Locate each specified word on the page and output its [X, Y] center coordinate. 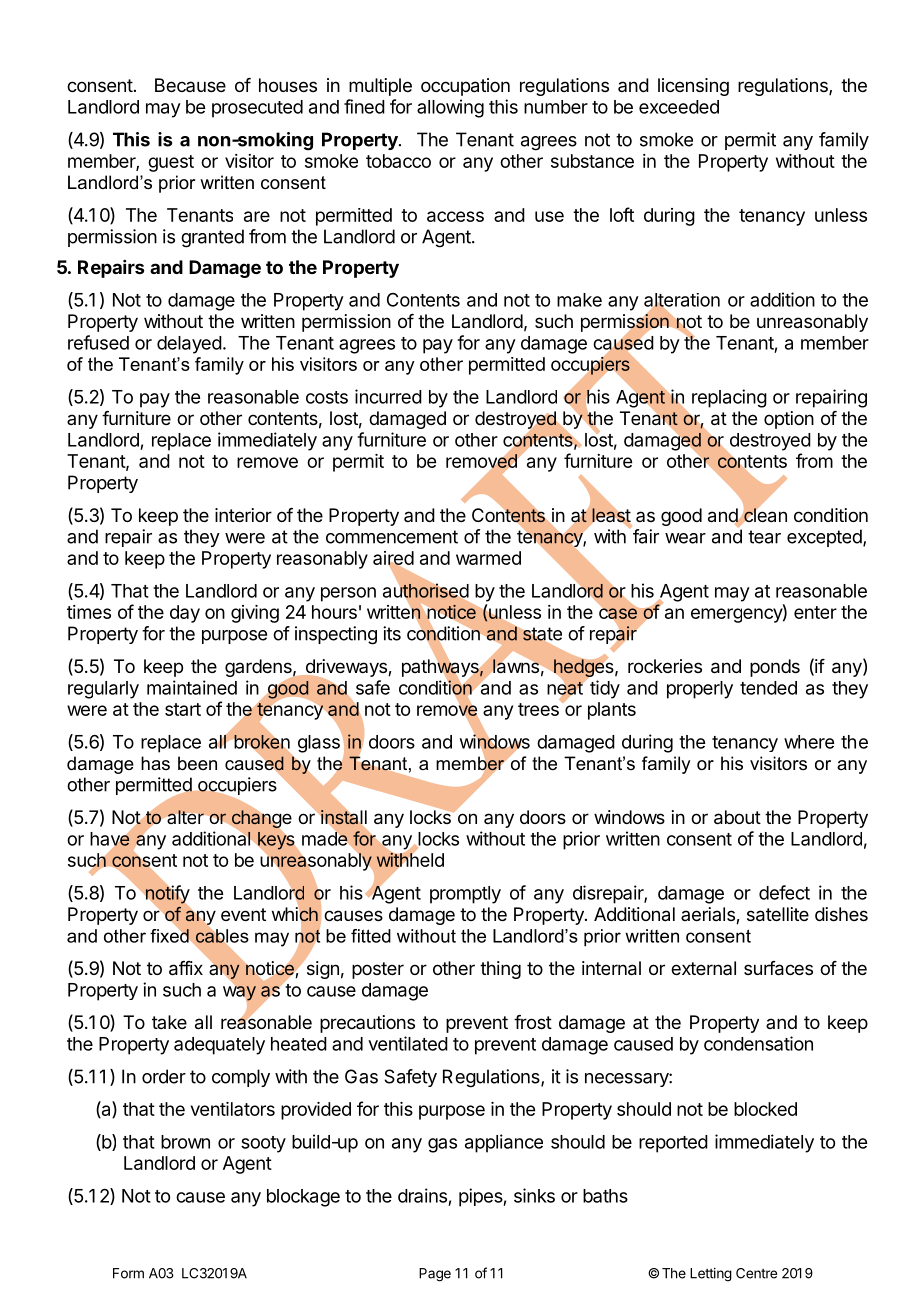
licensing [693, 87]
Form [128, 1273]
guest [171, 163]
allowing [450, 108]
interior [243, 515]
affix [186, 968]
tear [764, 537]
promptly [465, 895]
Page [435, 1275]
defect [784, 892]
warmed [488, 558]
